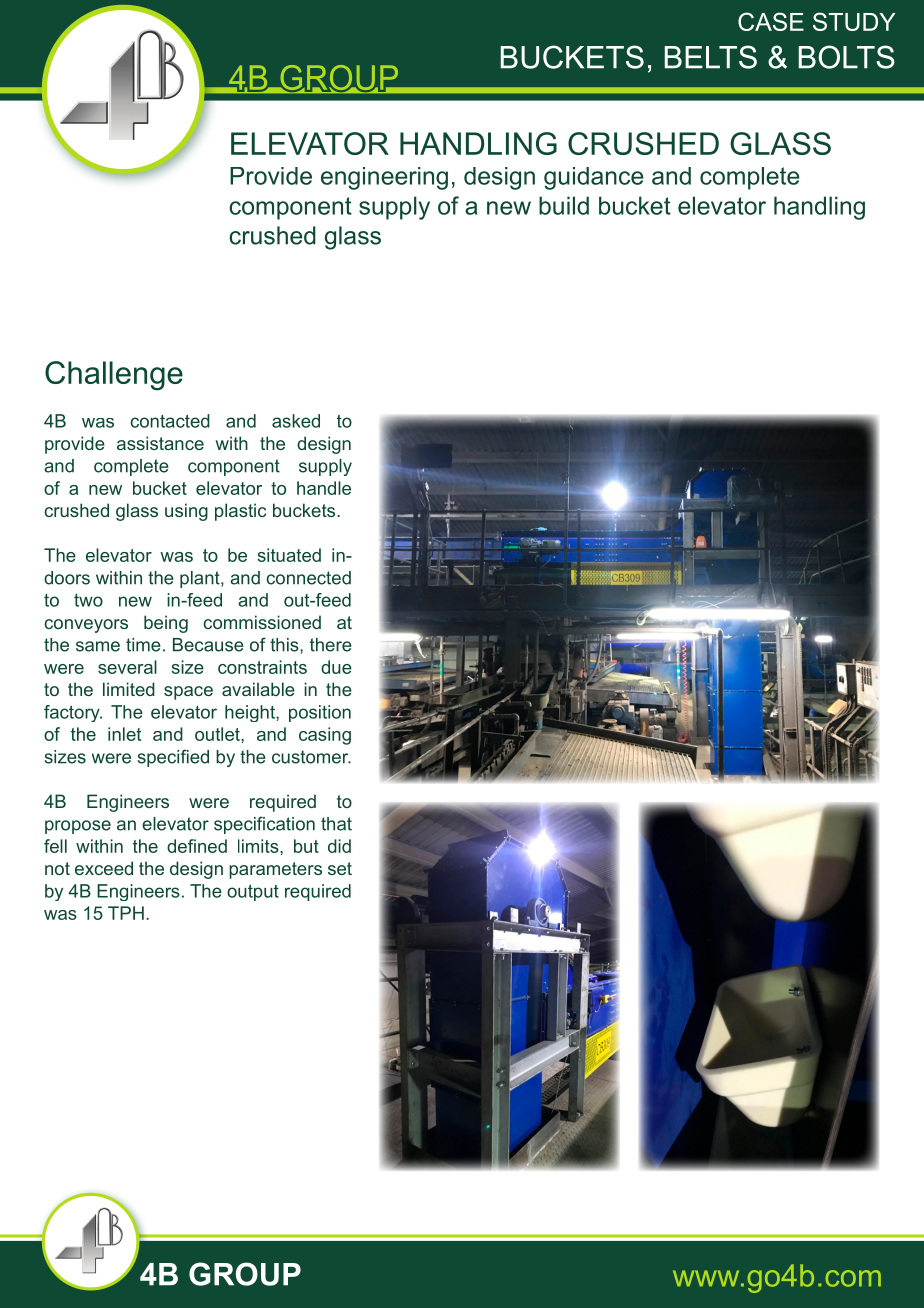  What do you see at coordinates (160, 443) in the screenshot?
I see `assistance` at bounding box center [160, 443].
